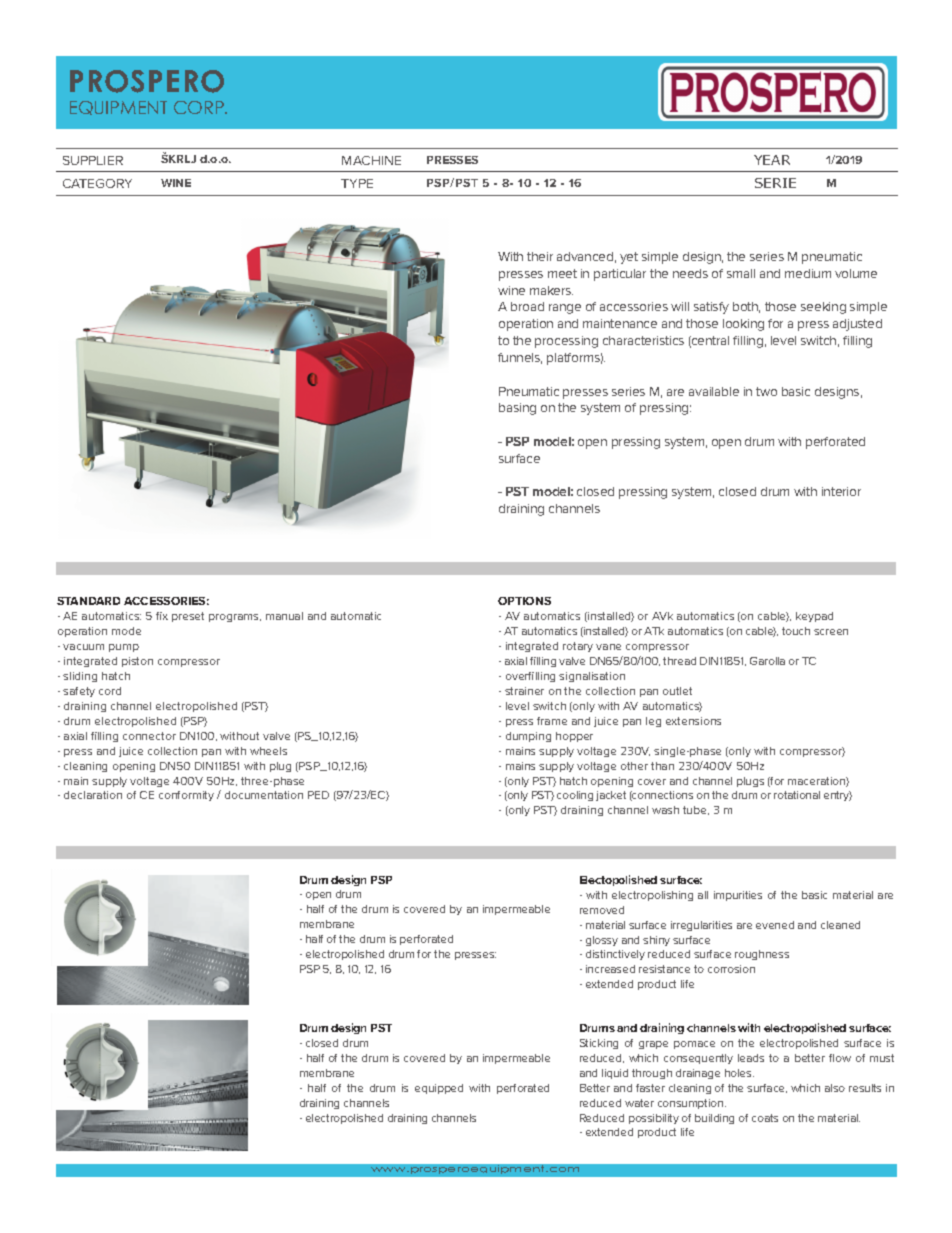  I want to click on STANDARD, so click(88, 601).
